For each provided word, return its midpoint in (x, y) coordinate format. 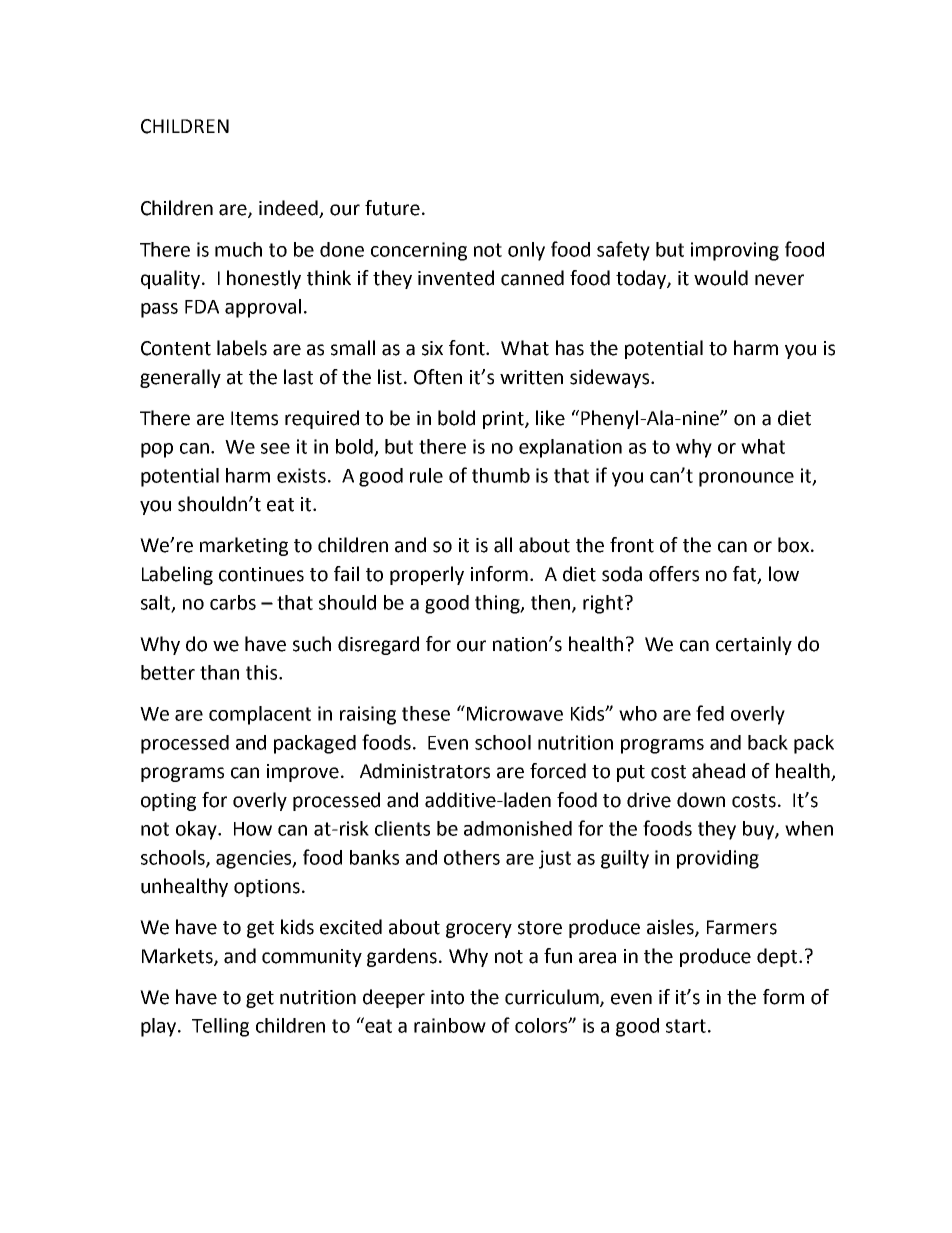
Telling (220, 1027)
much (238, 249)
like (550, 418)
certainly (754, 645)
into (447, 997)
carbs (233, 602)
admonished (518, 828)
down (701, 800)
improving (735, 251)
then (552, 603)
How (253, 829)
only (526, 251)
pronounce (746, 479)
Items (254, 418)
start (686, 1026)
